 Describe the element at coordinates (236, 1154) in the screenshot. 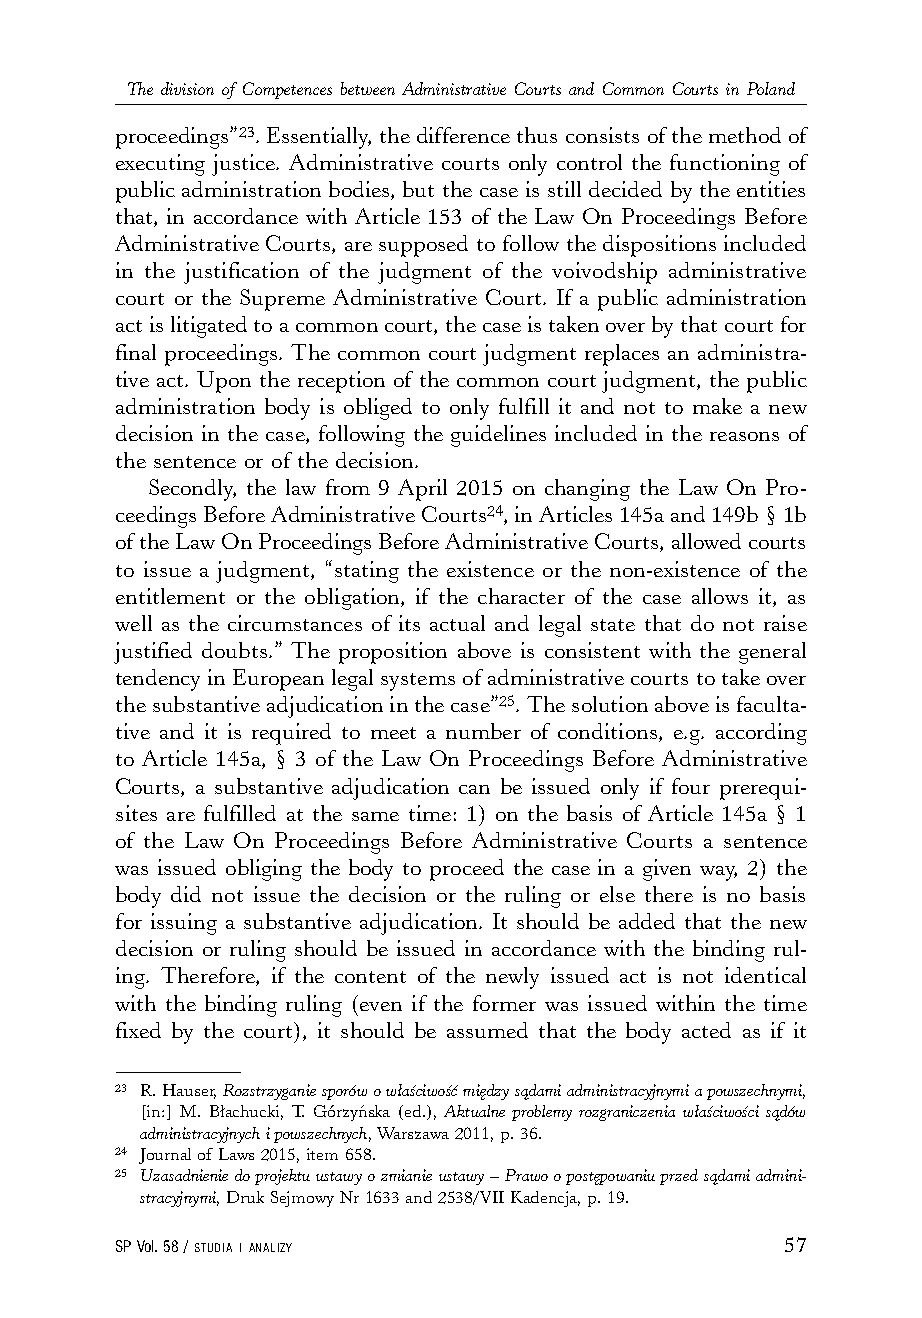

I see `Laws` at that location.
